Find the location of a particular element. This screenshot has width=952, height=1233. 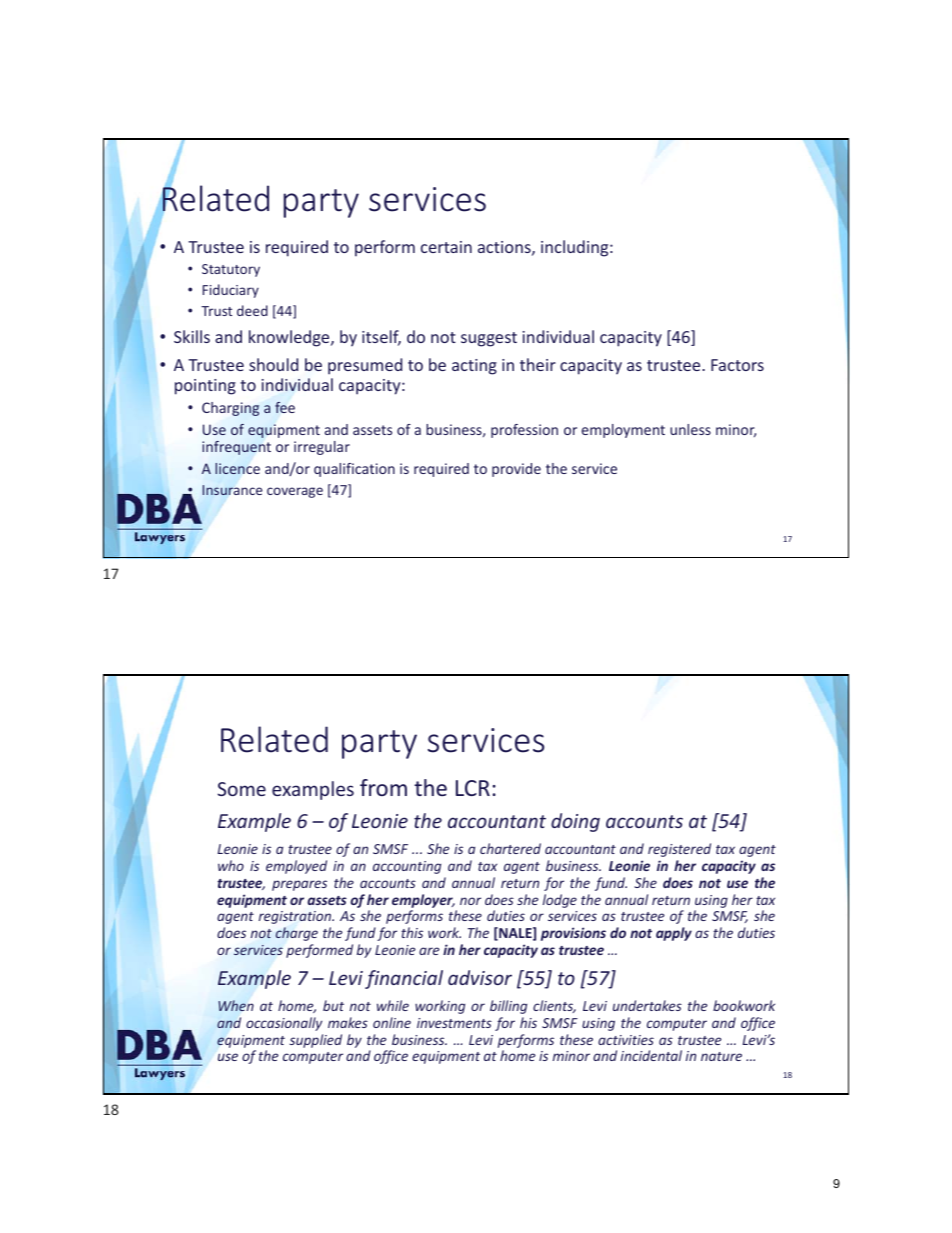

Some is located at coordinates (242, 789).
